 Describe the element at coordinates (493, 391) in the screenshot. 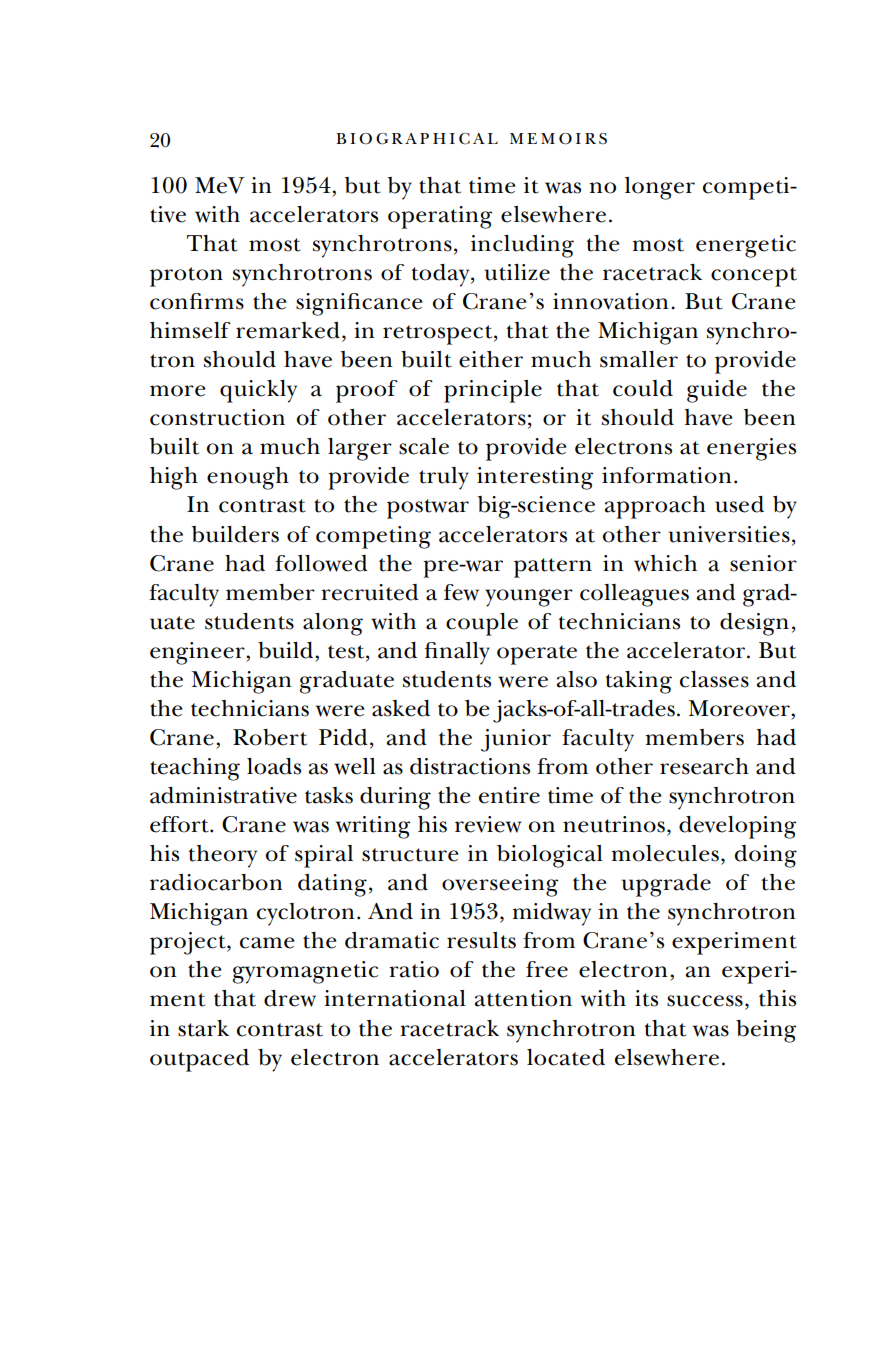

I see `principle` at that location.
